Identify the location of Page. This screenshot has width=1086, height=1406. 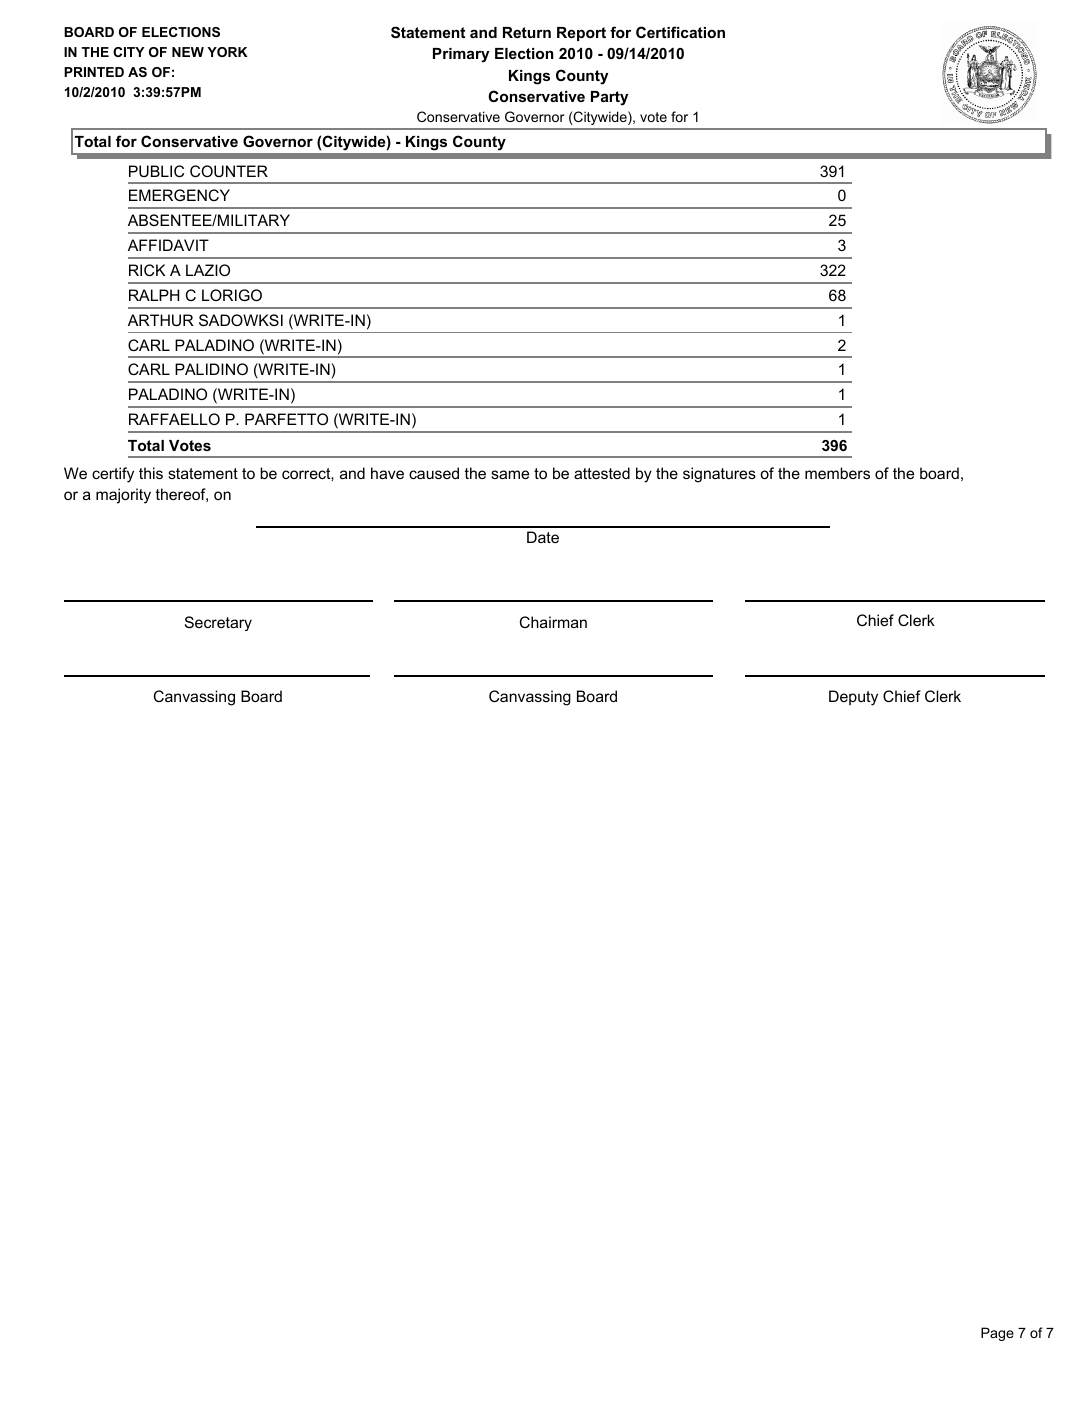
(997, 1334).
